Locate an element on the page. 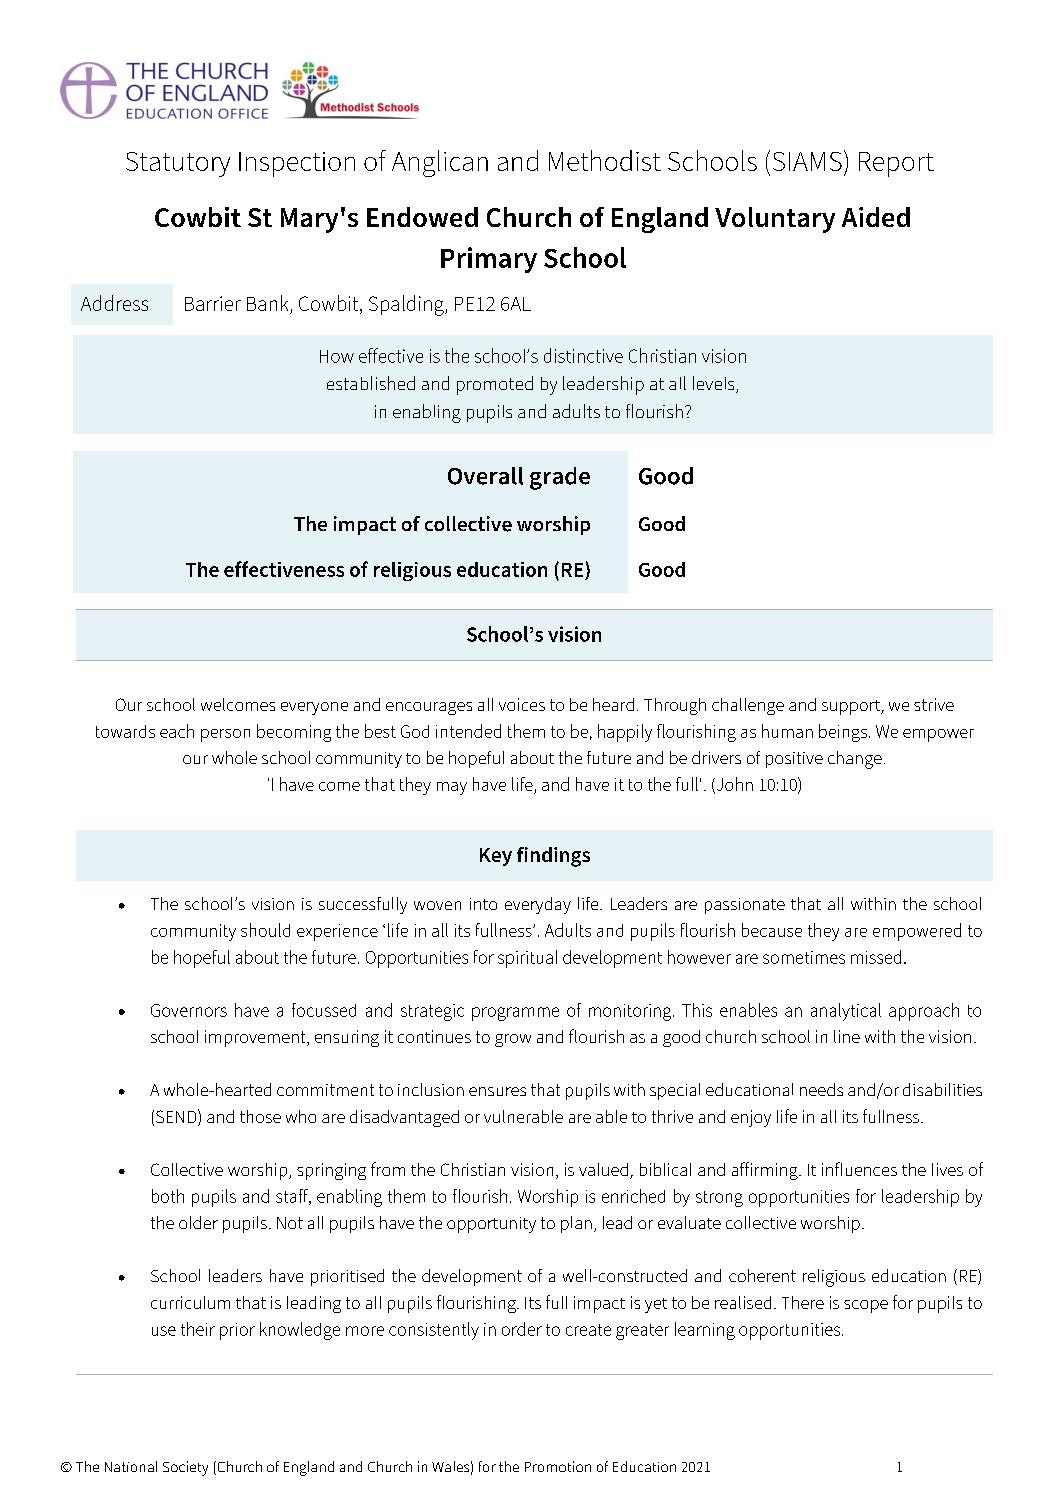  Methodist is located at coordinates (605, 160).
